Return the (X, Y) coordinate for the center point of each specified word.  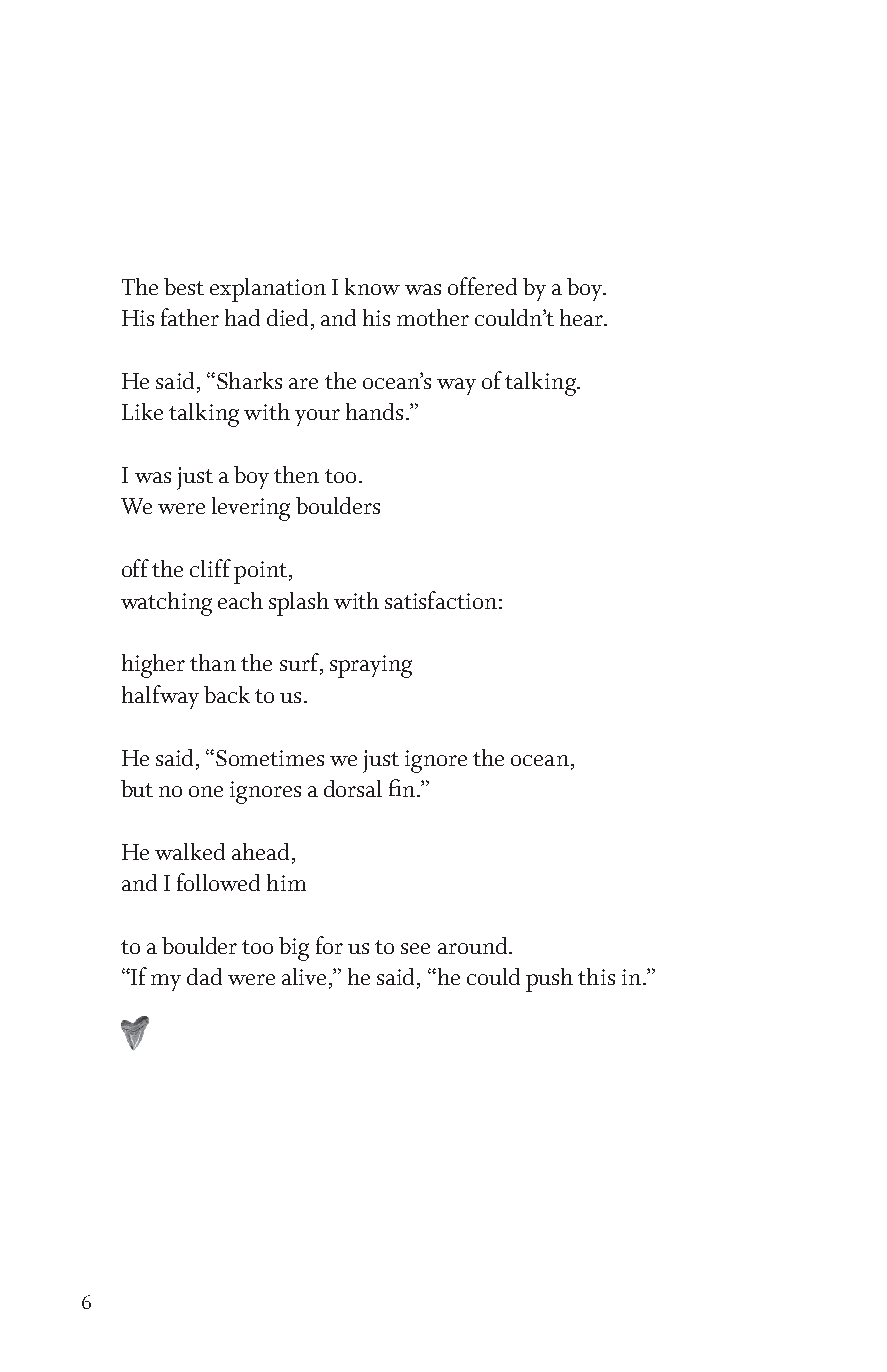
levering (251, 509)
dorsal (353, 788)
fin (403, 788)
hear (583, 317)
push (549, 980)
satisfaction (441, 600)
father (190, 317)
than (213, 662)
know (372, 286)
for (329, 945)
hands (374, 411)
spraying (371, 666)
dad (204, 976)
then (296, 474)
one (206, 791)
